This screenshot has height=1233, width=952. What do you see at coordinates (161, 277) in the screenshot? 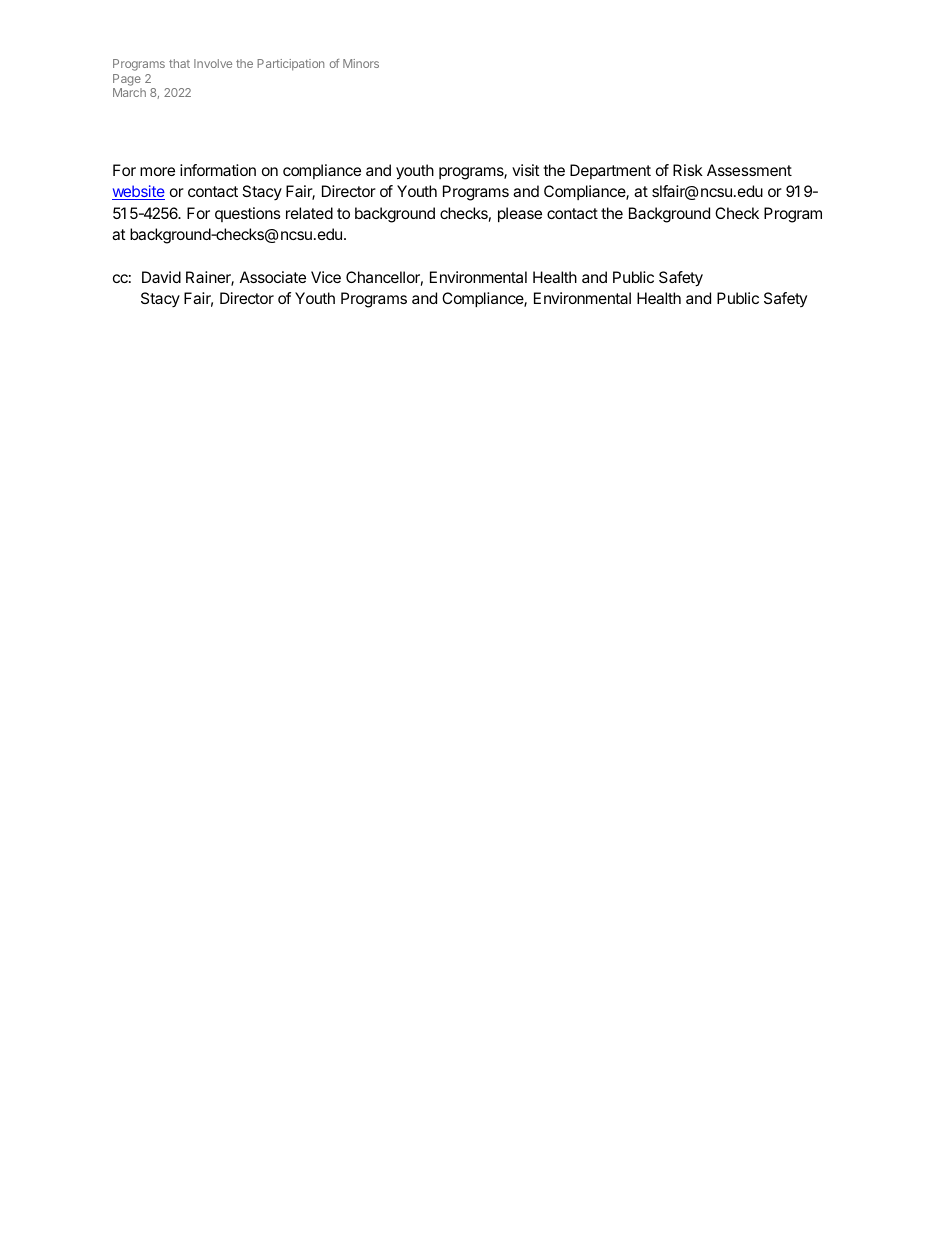
I see `David` at bounding box center [161, 277].
